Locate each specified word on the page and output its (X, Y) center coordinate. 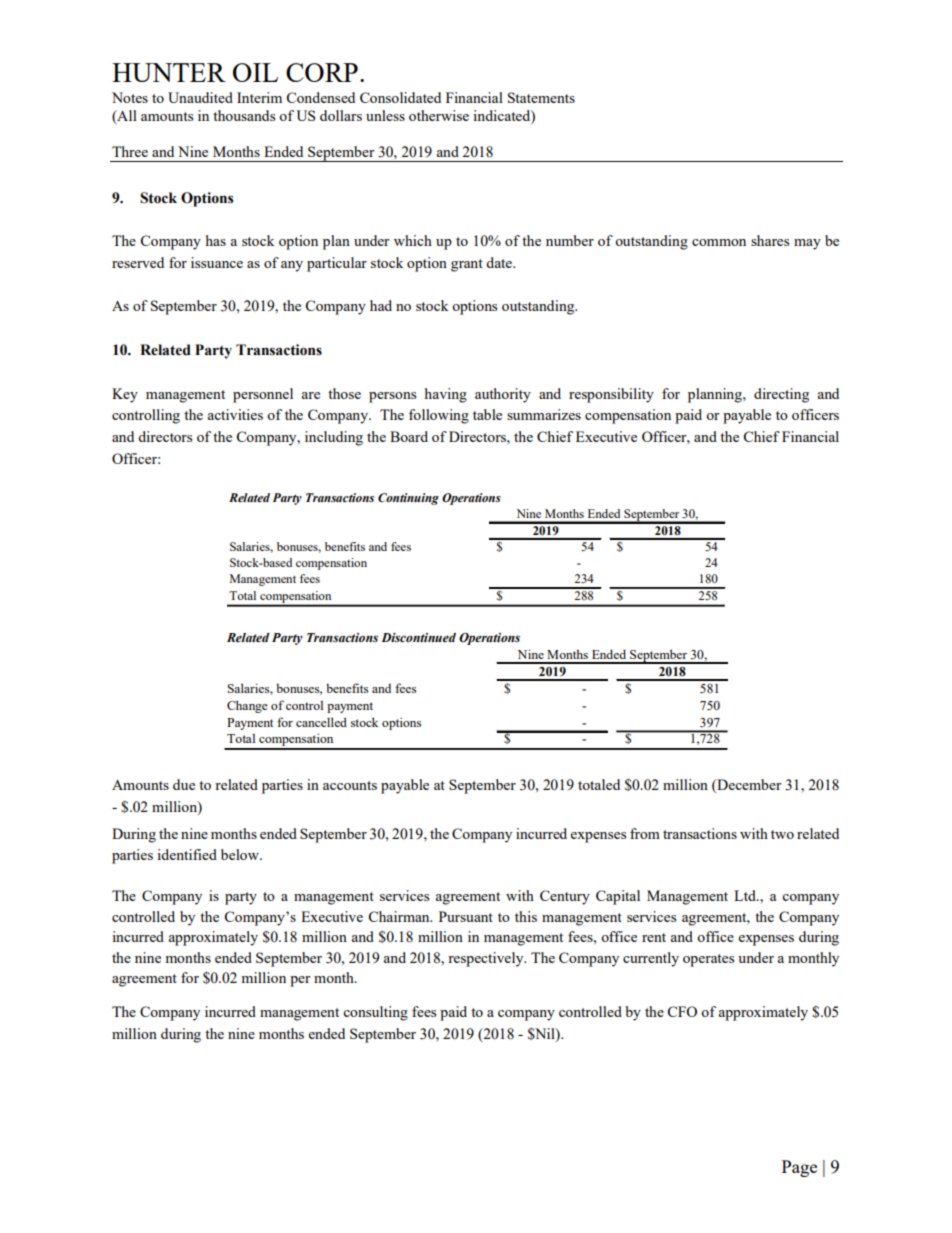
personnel (263, 395)
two (782, 834)
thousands (244, 115)
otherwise (439, 115)
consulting (375, 1013)
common (719, 242)
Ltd (746, 895)
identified (187, 854)
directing (781, 395)
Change (247, 706)
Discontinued (418, 637)
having (446, 395)
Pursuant (466, 916)
